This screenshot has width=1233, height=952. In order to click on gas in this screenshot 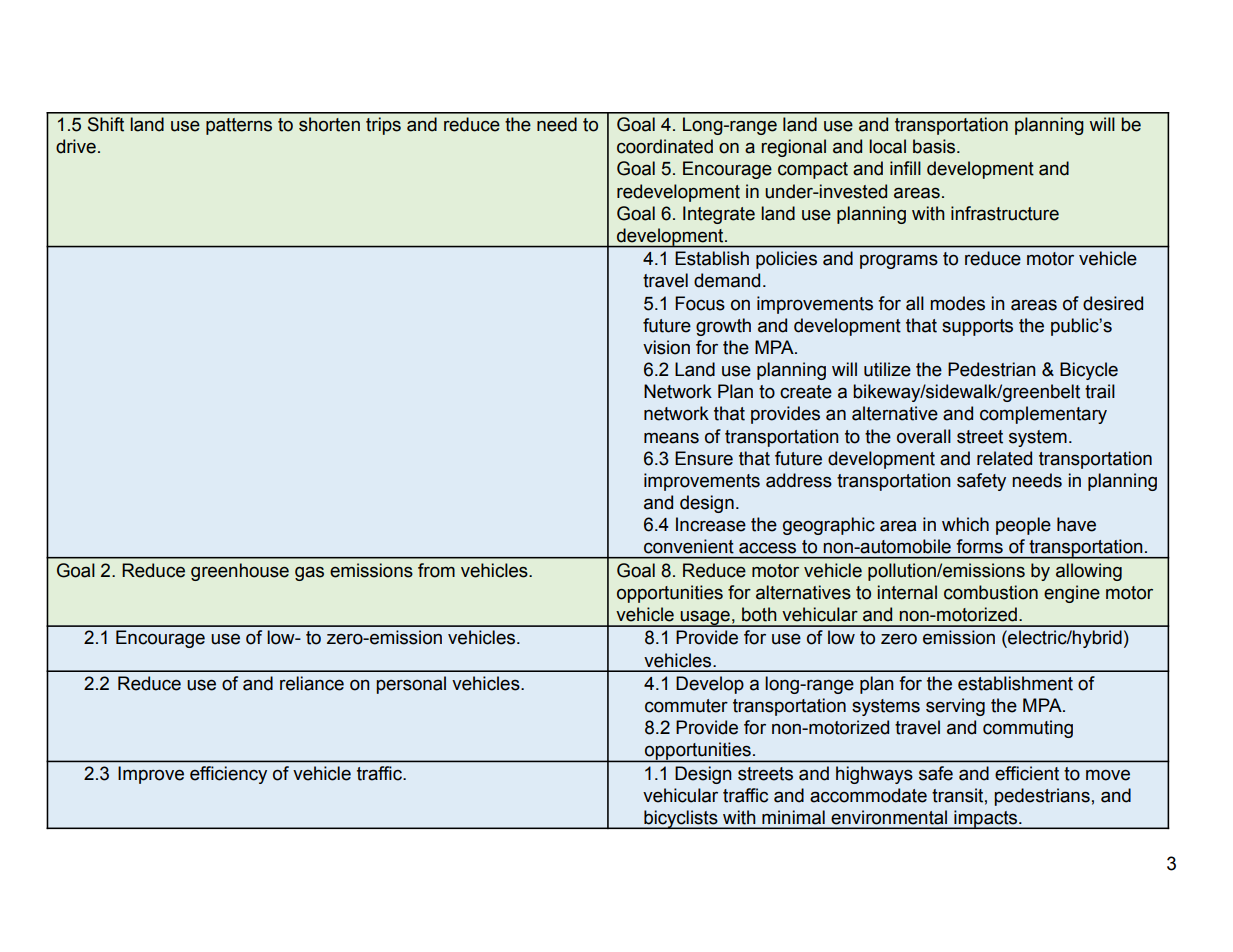, I will do `click(309, 573)`.
